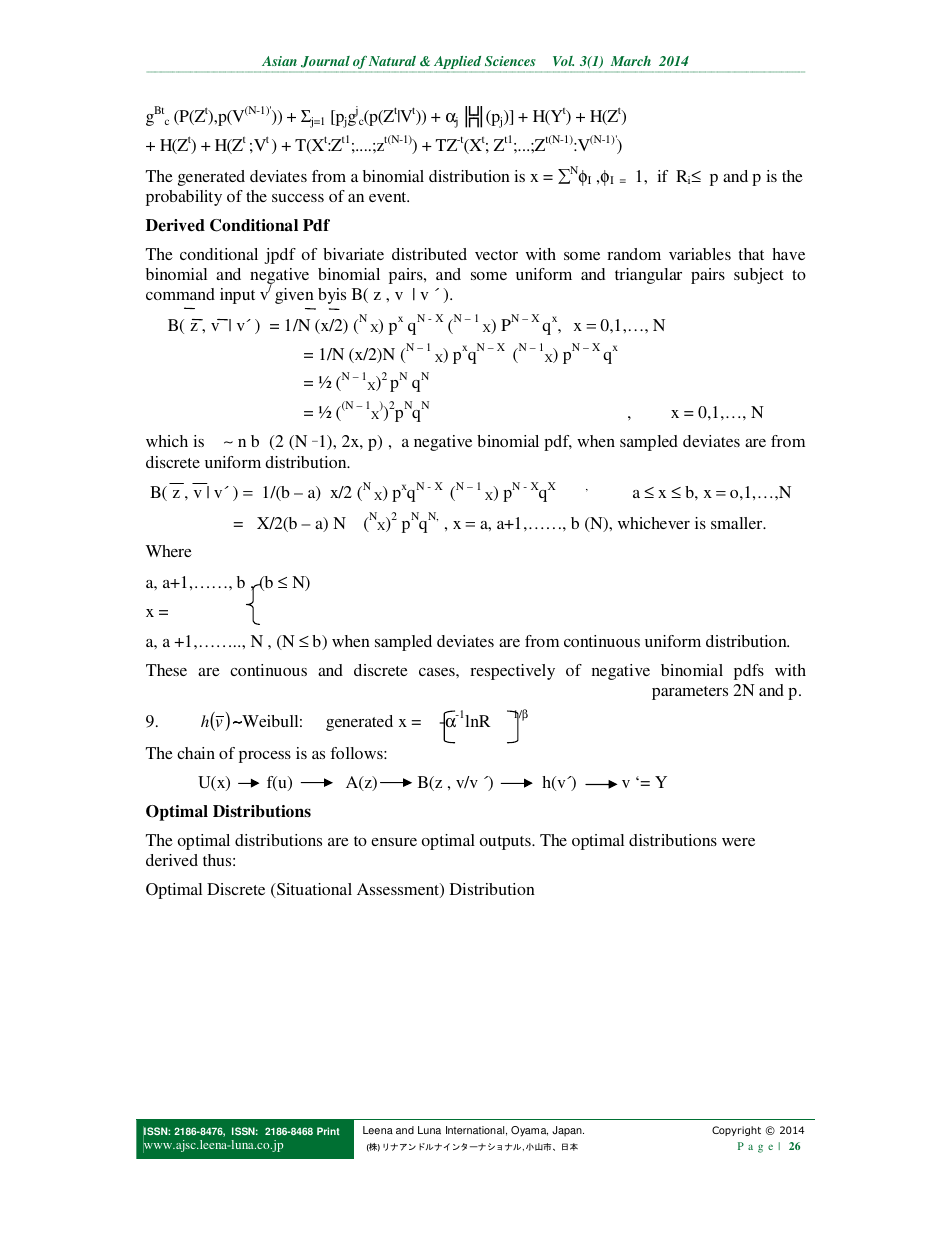 This image has height=1233, width=952. I want to click on Applied, so click(458, 64).
